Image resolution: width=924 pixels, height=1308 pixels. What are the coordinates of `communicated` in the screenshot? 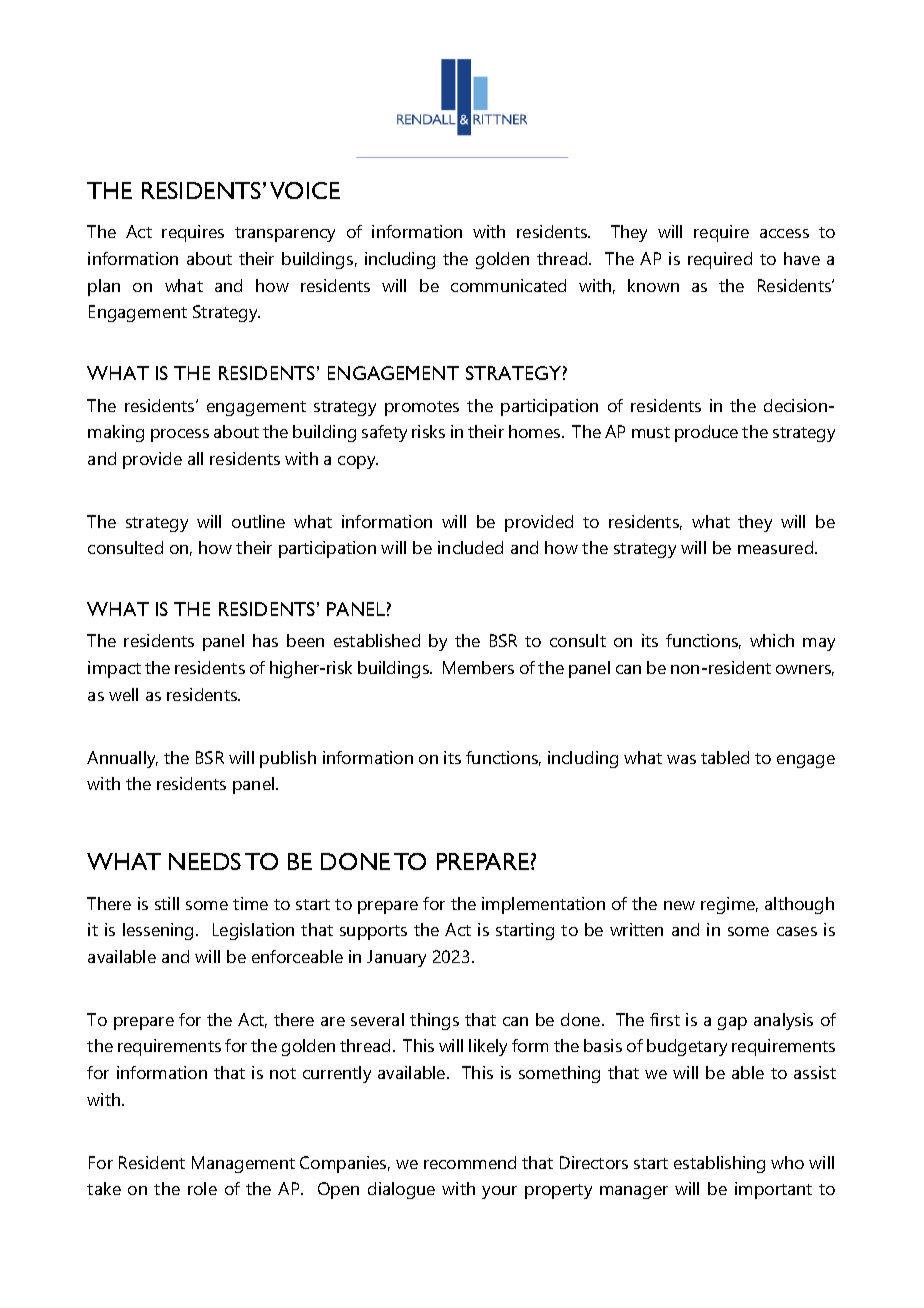 It's located at (508, 285).
